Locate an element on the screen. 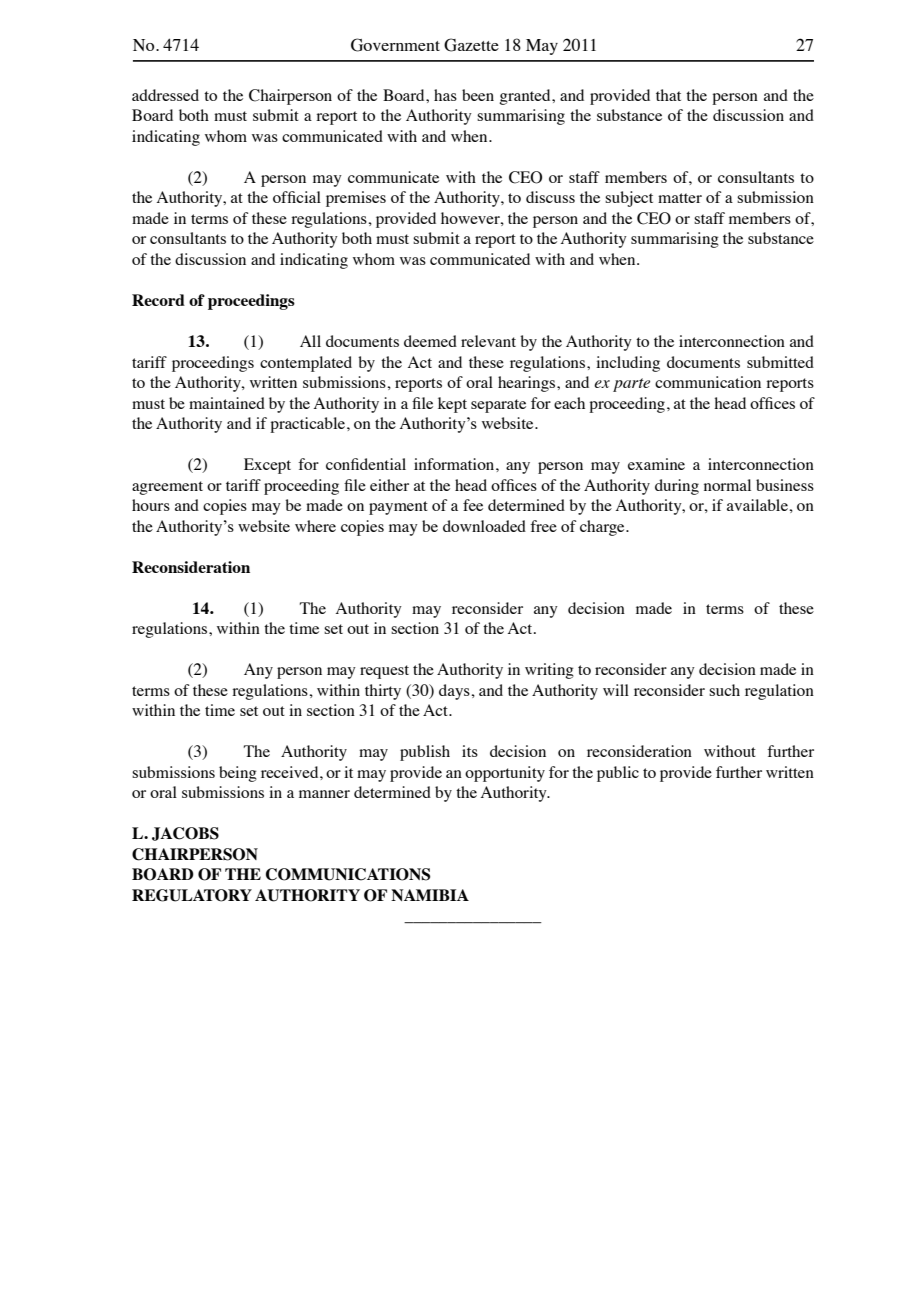  Except is located at coordinates (267, 466).
